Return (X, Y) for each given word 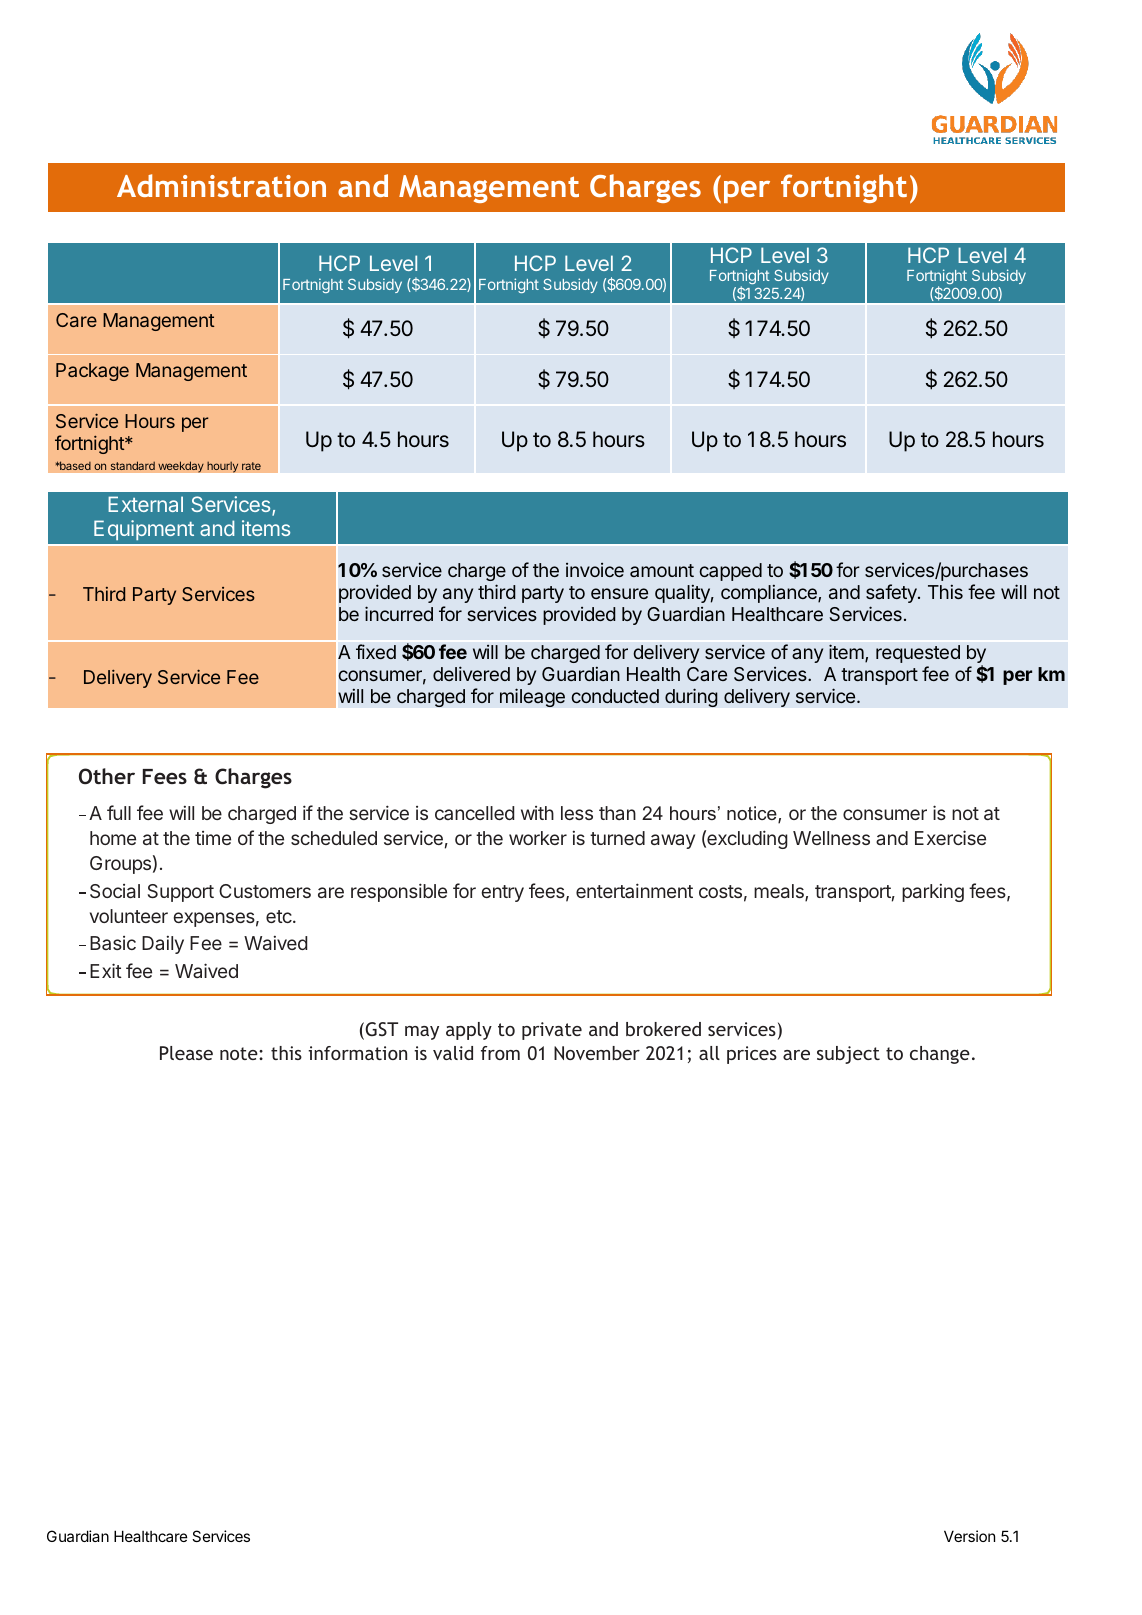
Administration (221, 185)
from (500, 1053)
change (940, 1055)
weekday (181, 467)
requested (918, 654)
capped (730, 572)
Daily (163, 945)
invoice (595, 570)
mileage (532, 697)
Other (107, 776)
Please (186, 1053)
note (240, 1053)
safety (892, 593)
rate (251, 466)
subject (848, 1055)
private (552, 1031)
